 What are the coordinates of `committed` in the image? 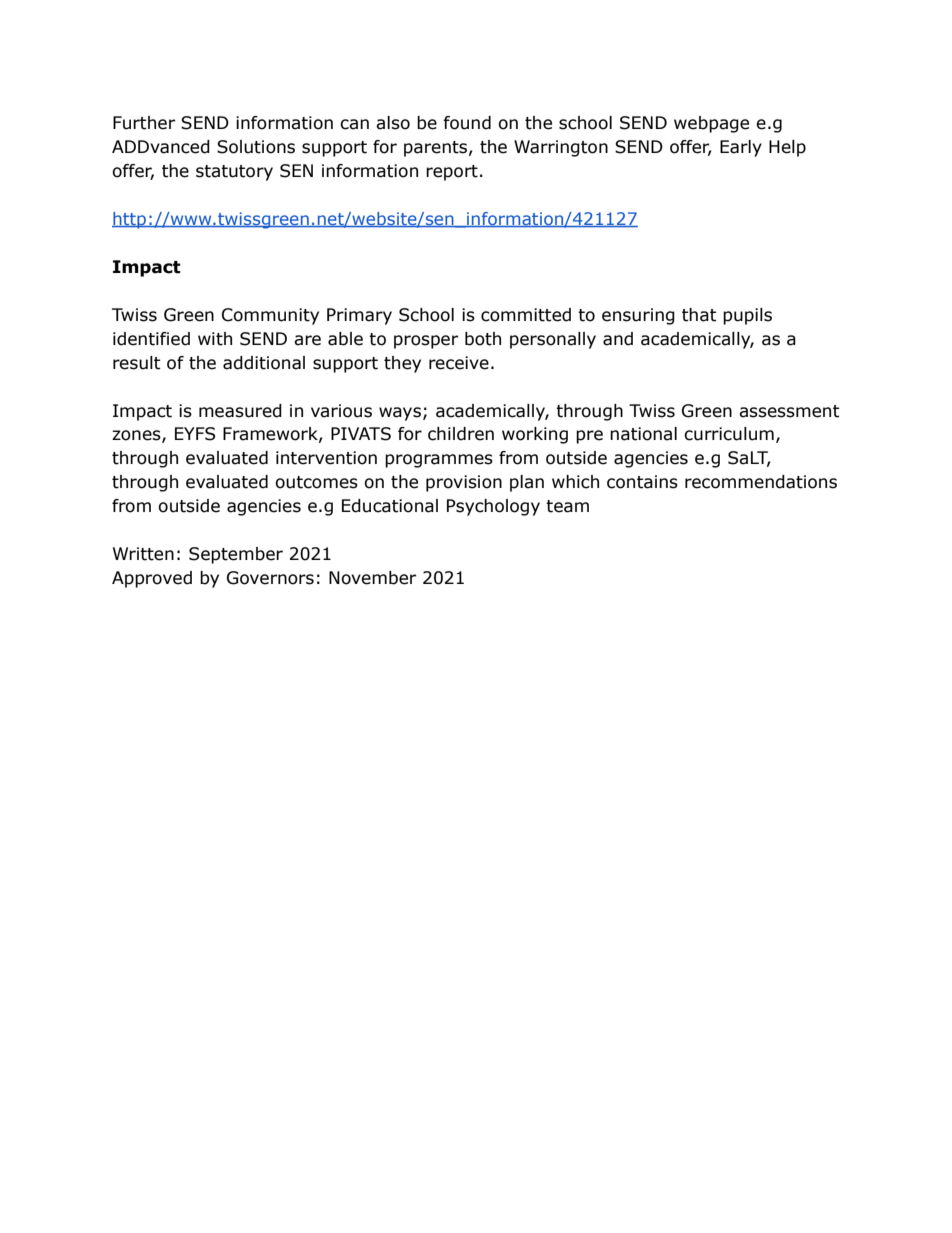 It's located at (526, 315).
